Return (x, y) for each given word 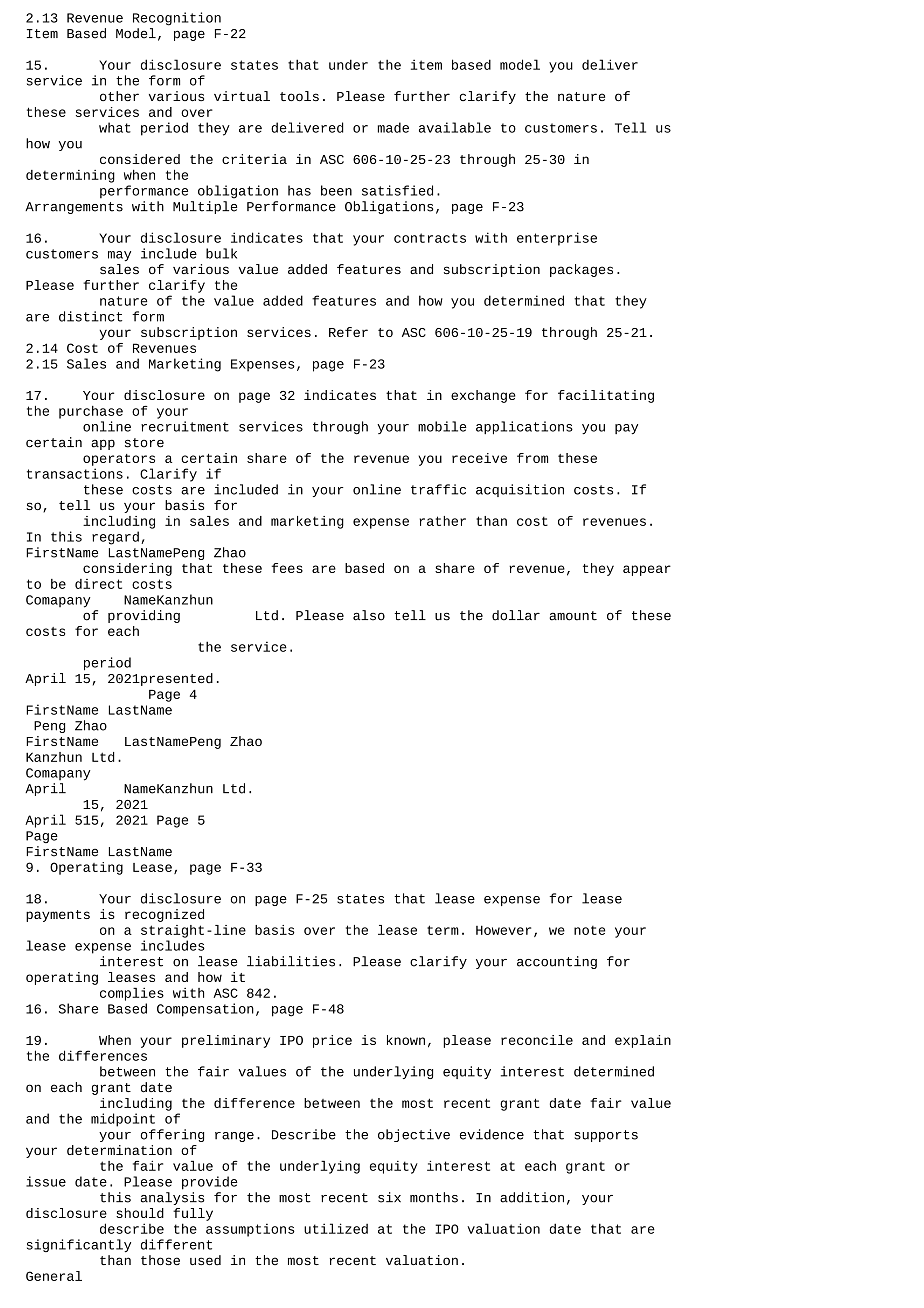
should (140, 1213)
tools (299, 96)
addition (532, 1197)
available (455, 127)
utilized (336, 1228)
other (119, 96)
